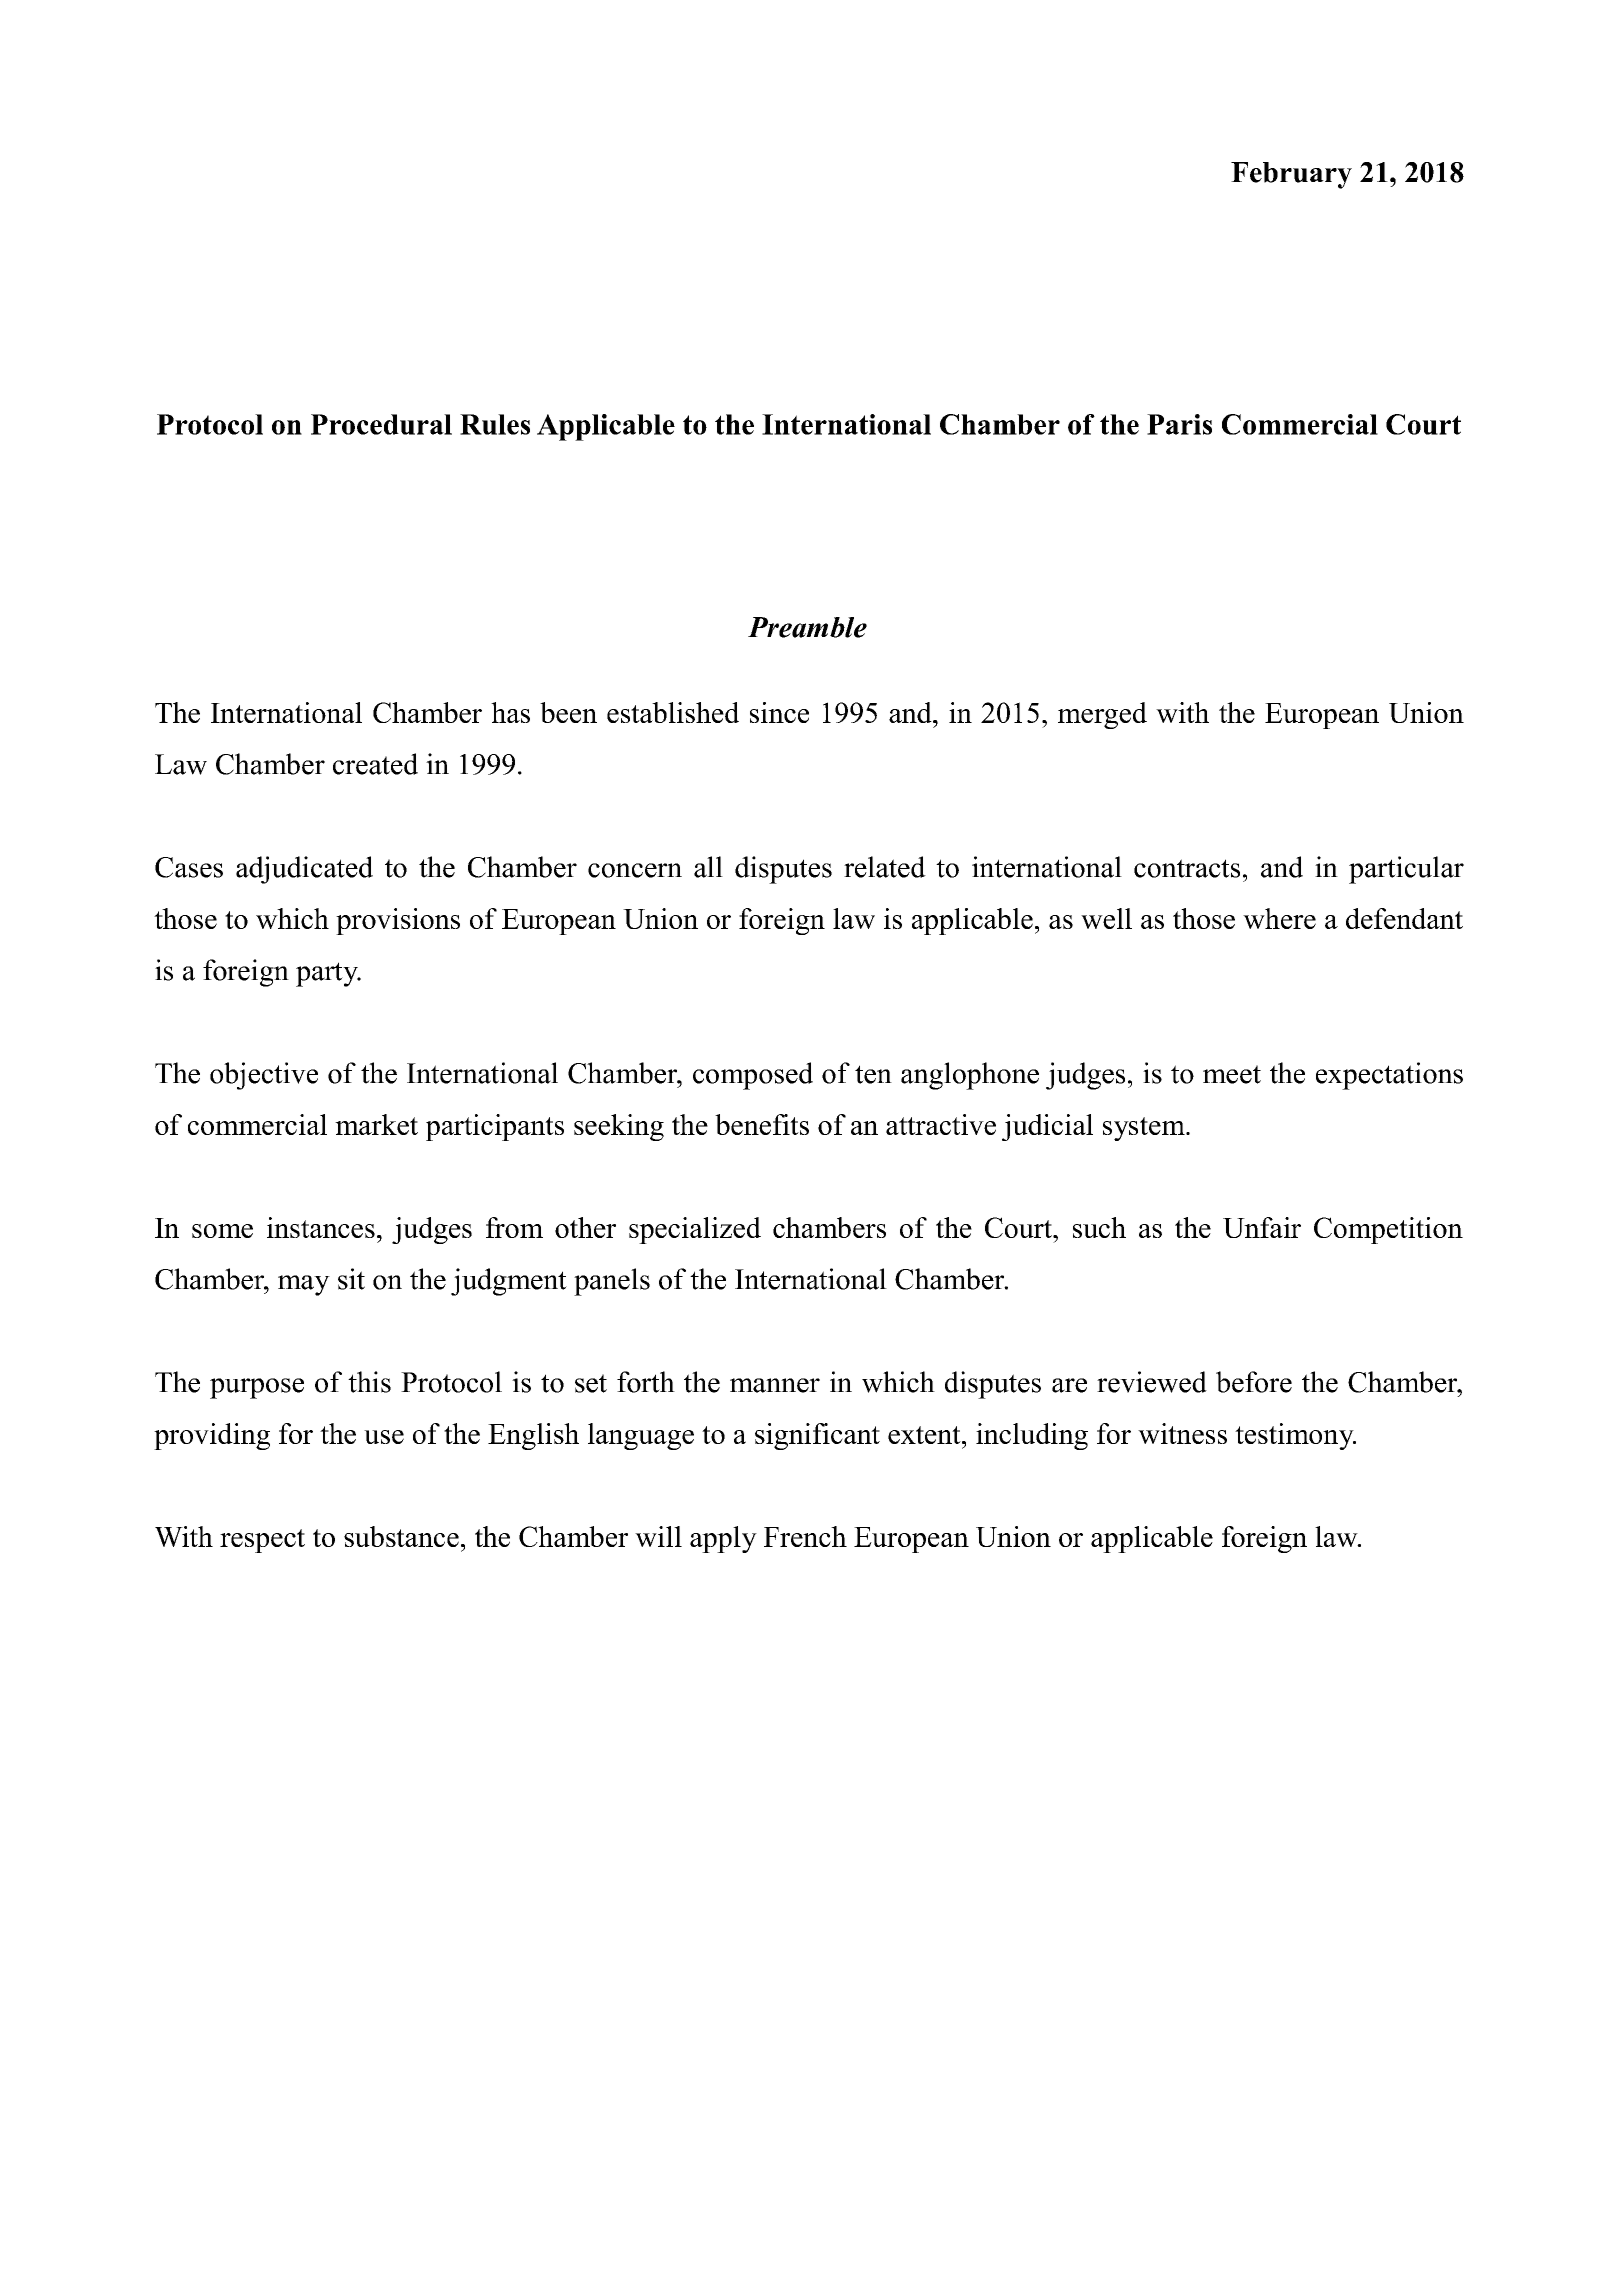 This document has height=2288, width=1617. Describe the element at coordinates (1187, 868) in the document. I see `contracts` at that location.
